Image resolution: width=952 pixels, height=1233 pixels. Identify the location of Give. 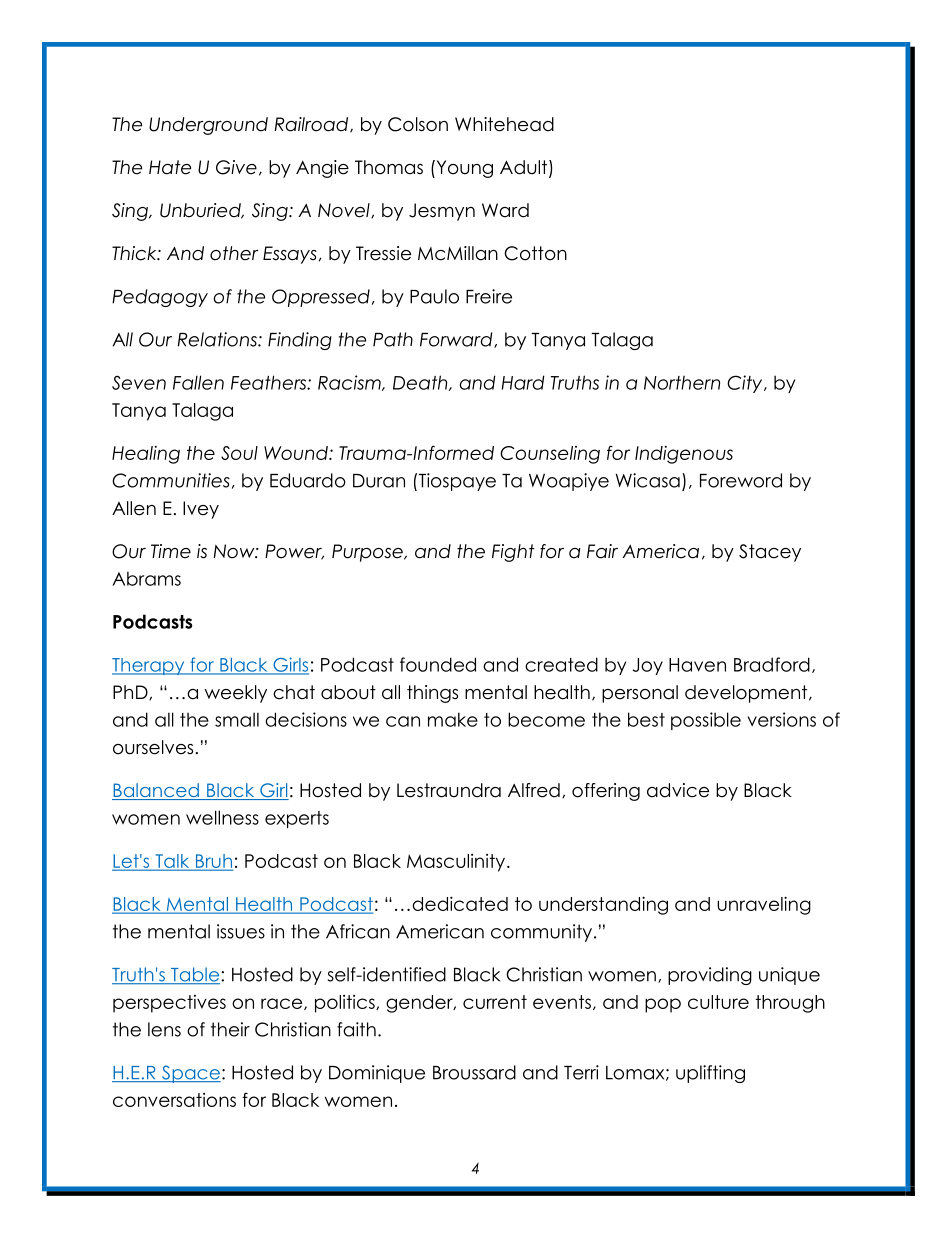
(236, 167).
